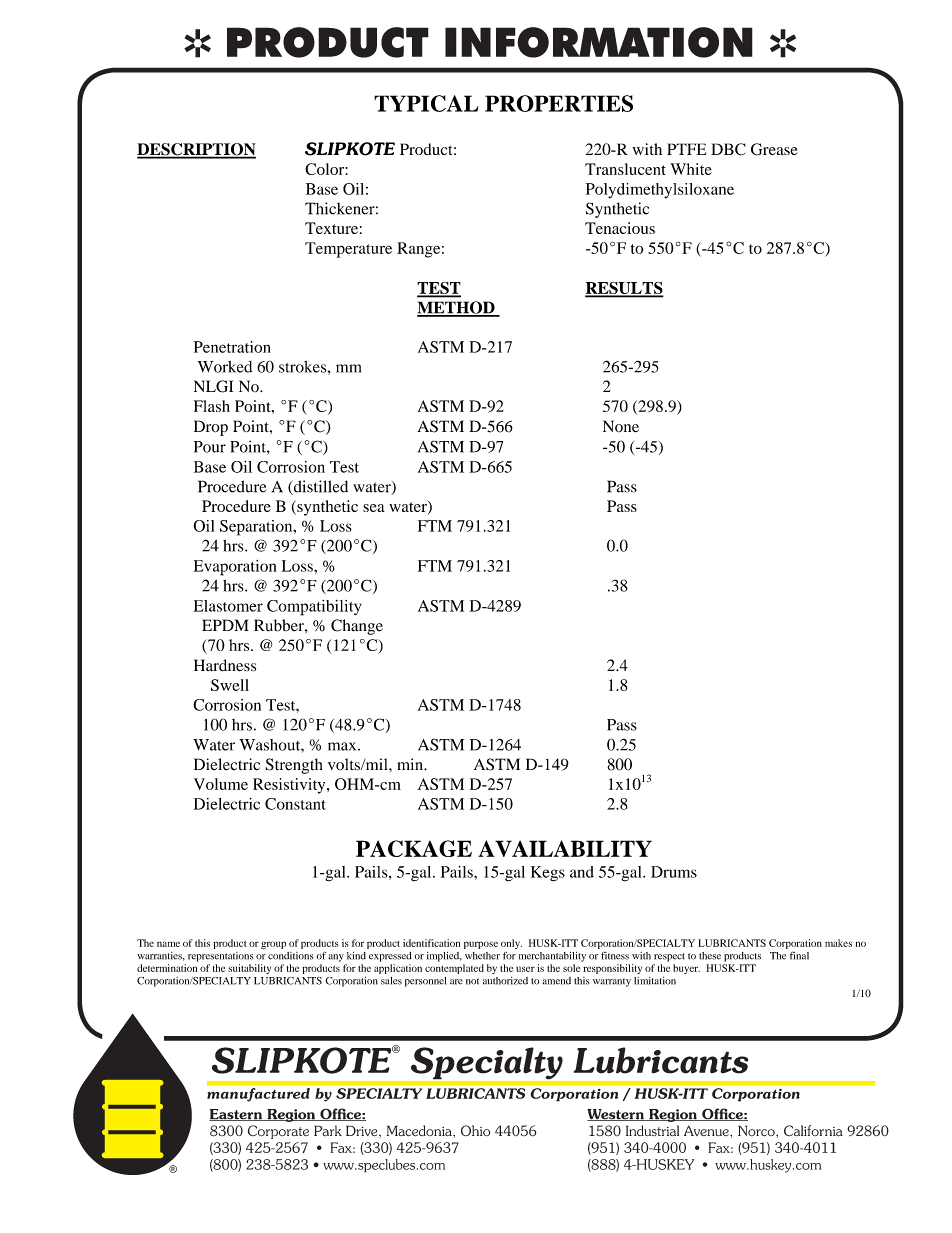 The image size is (952, 1233). I want to click on Eastern, so click(237, 1115).
